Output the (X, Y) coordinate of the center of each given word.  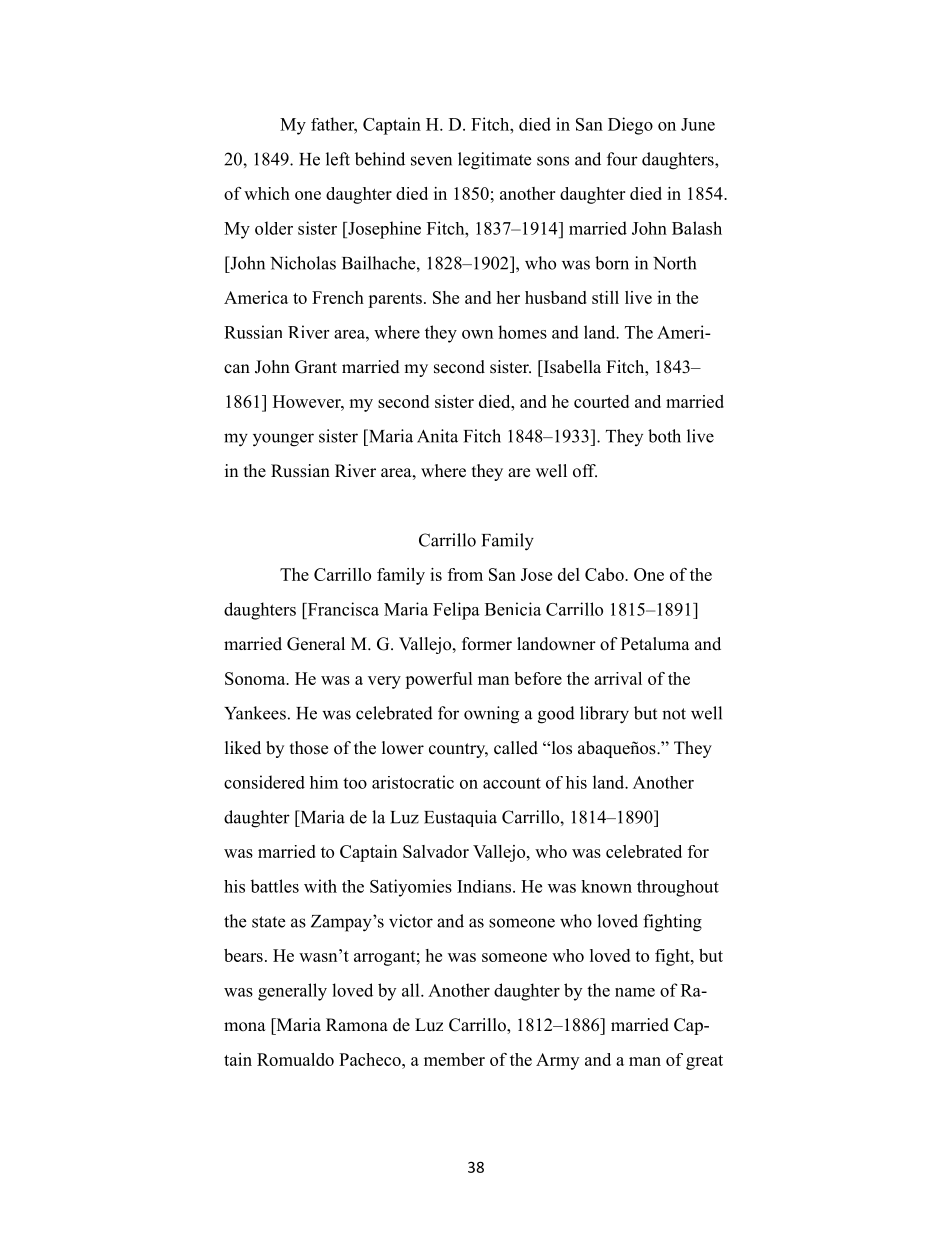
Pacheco (371, 1059)
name (635, 992)
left (338, 159)
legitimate (494, 161)
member (454, 1059)
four (622, 159)
